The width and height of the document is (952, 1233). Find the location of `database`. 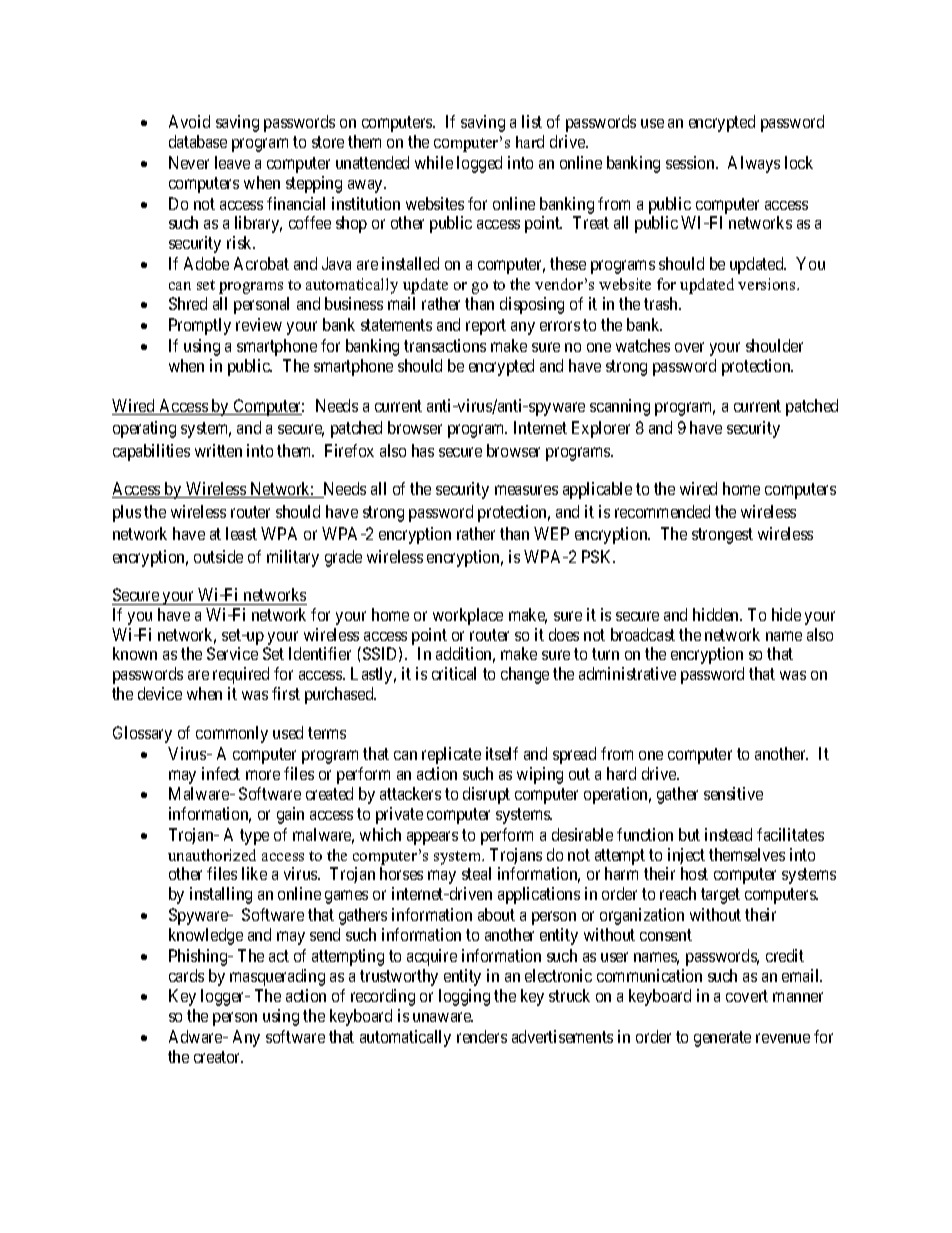

database is located at coordinates (198, 141).
